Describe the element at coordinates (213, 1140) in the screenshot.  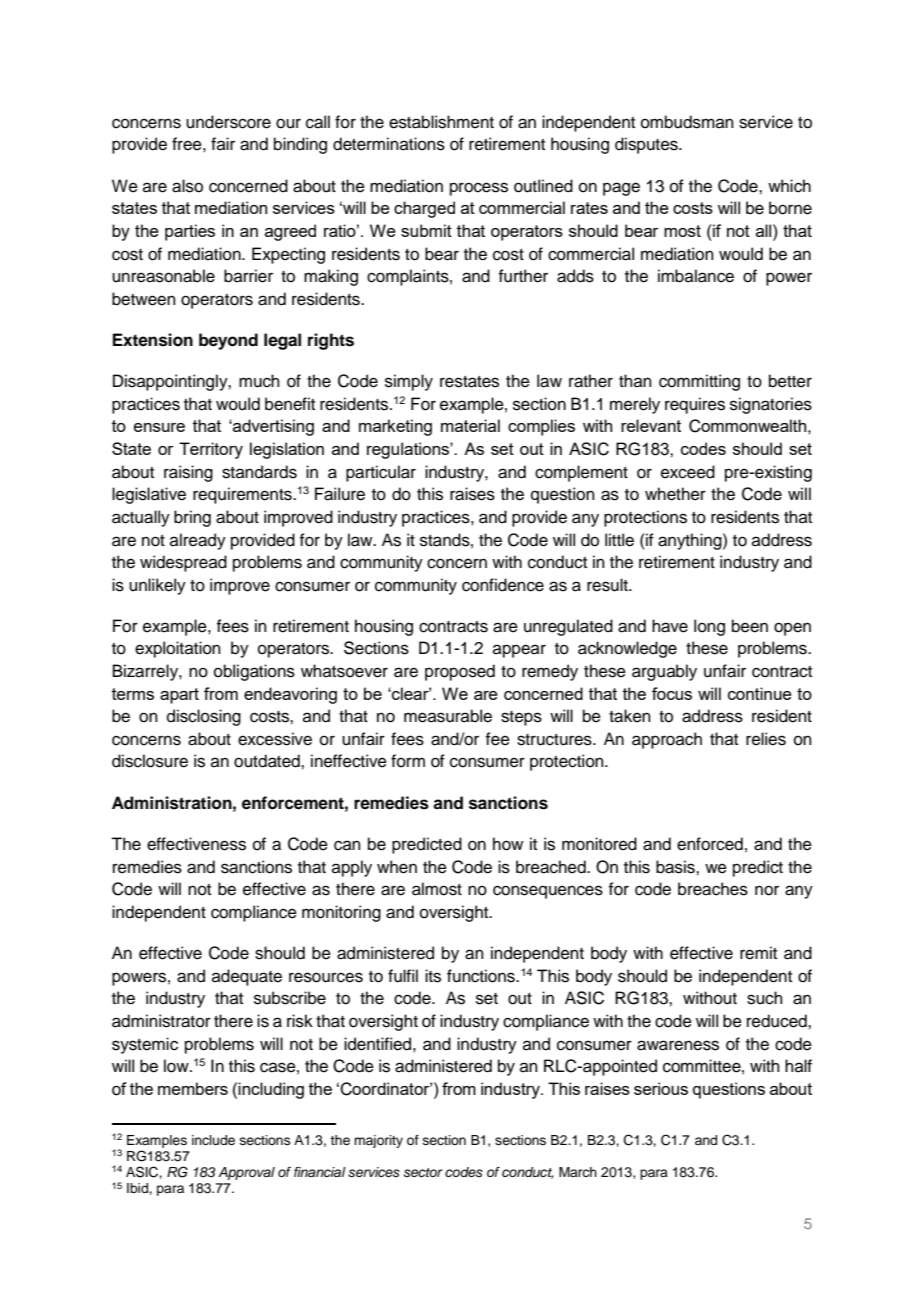
I see `include` at that location.
